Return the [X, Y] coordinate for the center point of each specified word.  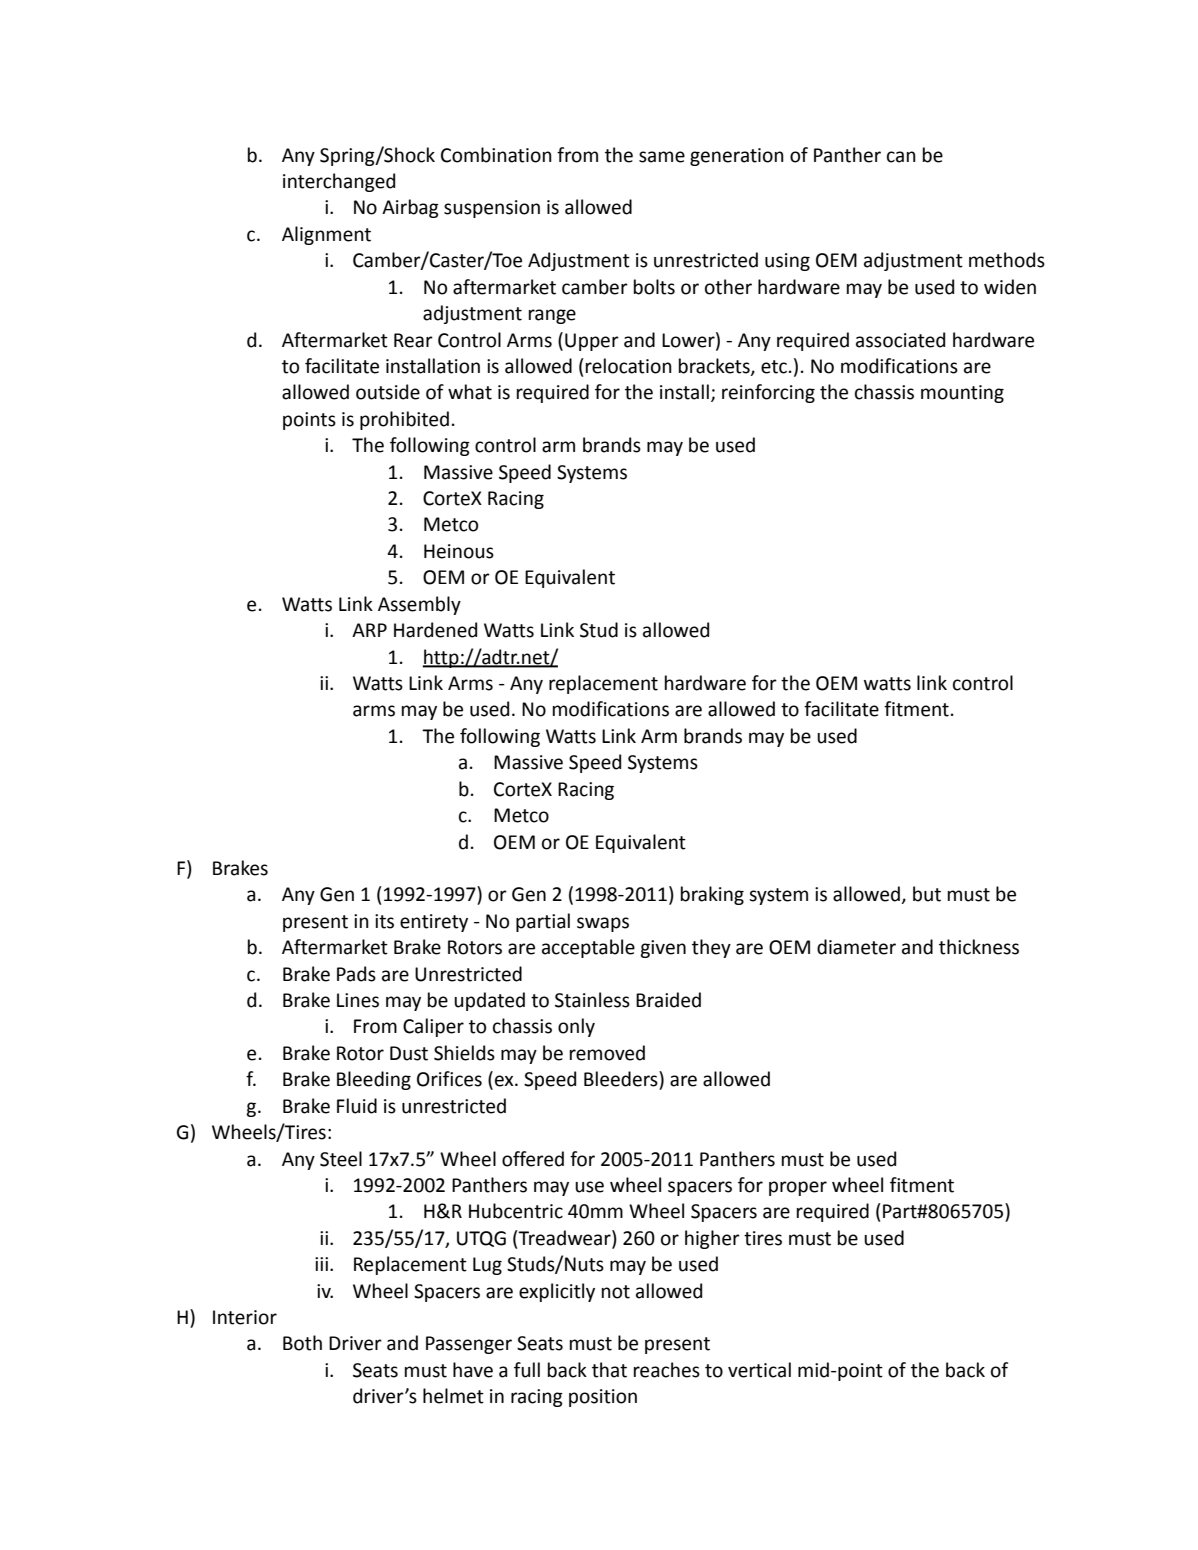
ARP [369, 630]
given [663, 949]
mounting [962, 394]
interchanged [339, 182]
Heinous [459, 551]
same [662, 157]
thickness [979, 947]
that [609, 1370]
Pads [356, 974]
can [901, 157]
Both [302, 1343]
